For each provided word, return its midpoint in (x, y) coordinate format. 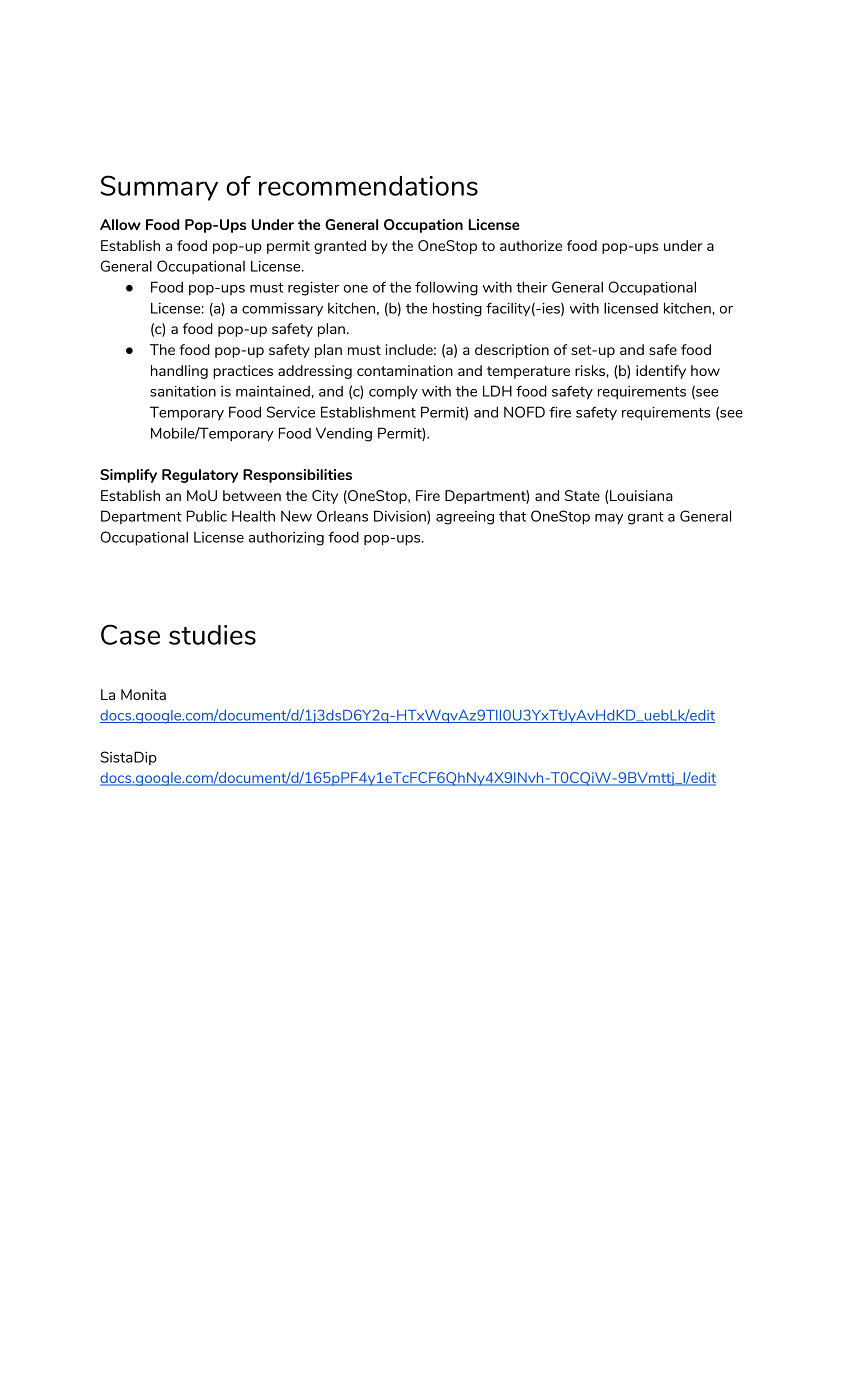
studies (212, 635)
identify (661, 372)
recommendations (368, 186)
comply (393, 393)
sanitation (183, 391)
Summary (159, 188)
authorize (531, 245)
